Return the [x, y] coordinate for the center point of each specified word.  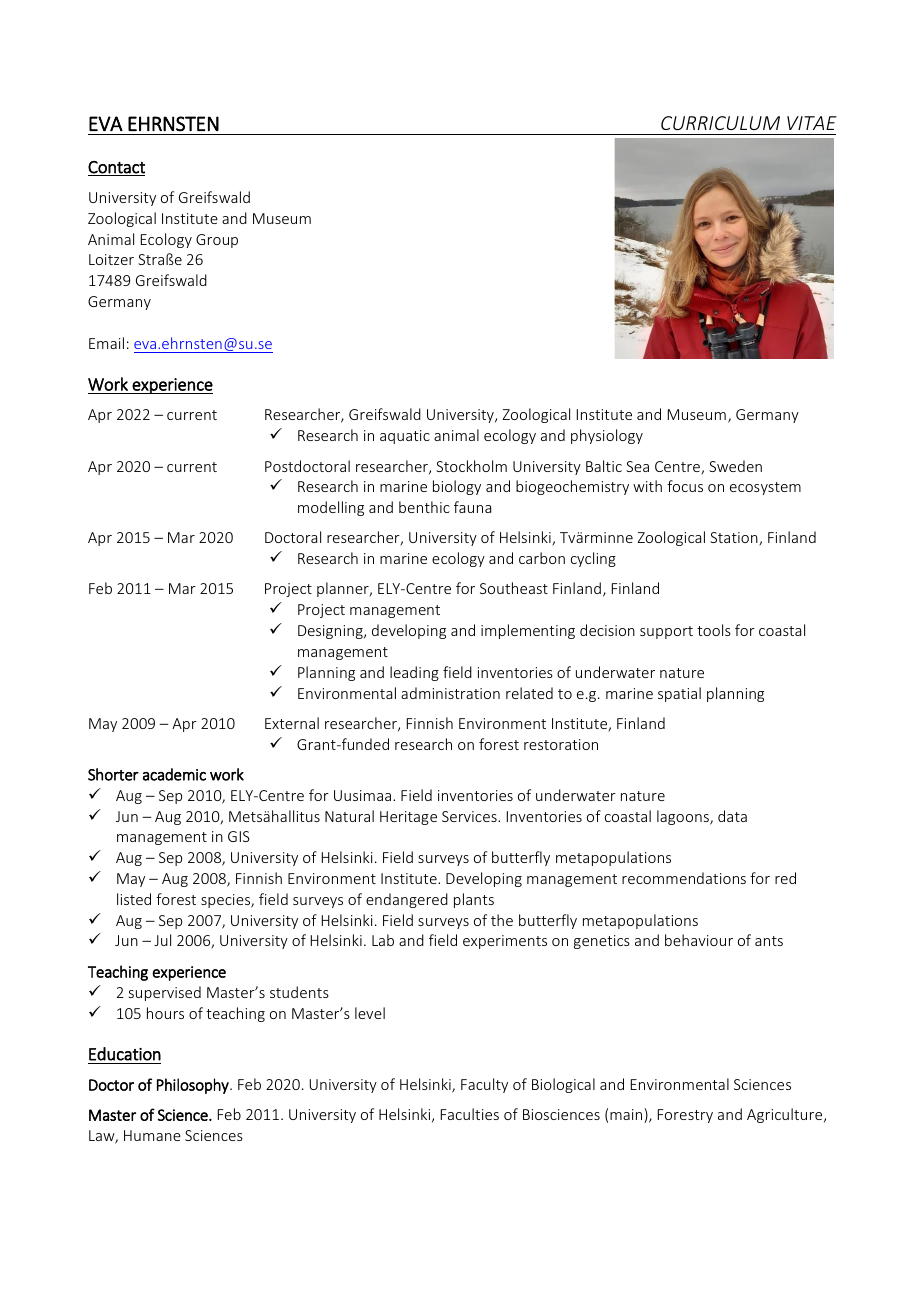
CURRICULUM [720, 123]
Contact [116, 168]
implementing [528, 631]
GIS [239, 836]
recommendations [684, 878]
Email [106, 343]
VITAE [812, 123]
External [292, 723]
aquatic [405, 437]
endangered [407, 900]
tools [714, 630]
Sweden [735, 466]
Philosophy [194, 1086]
